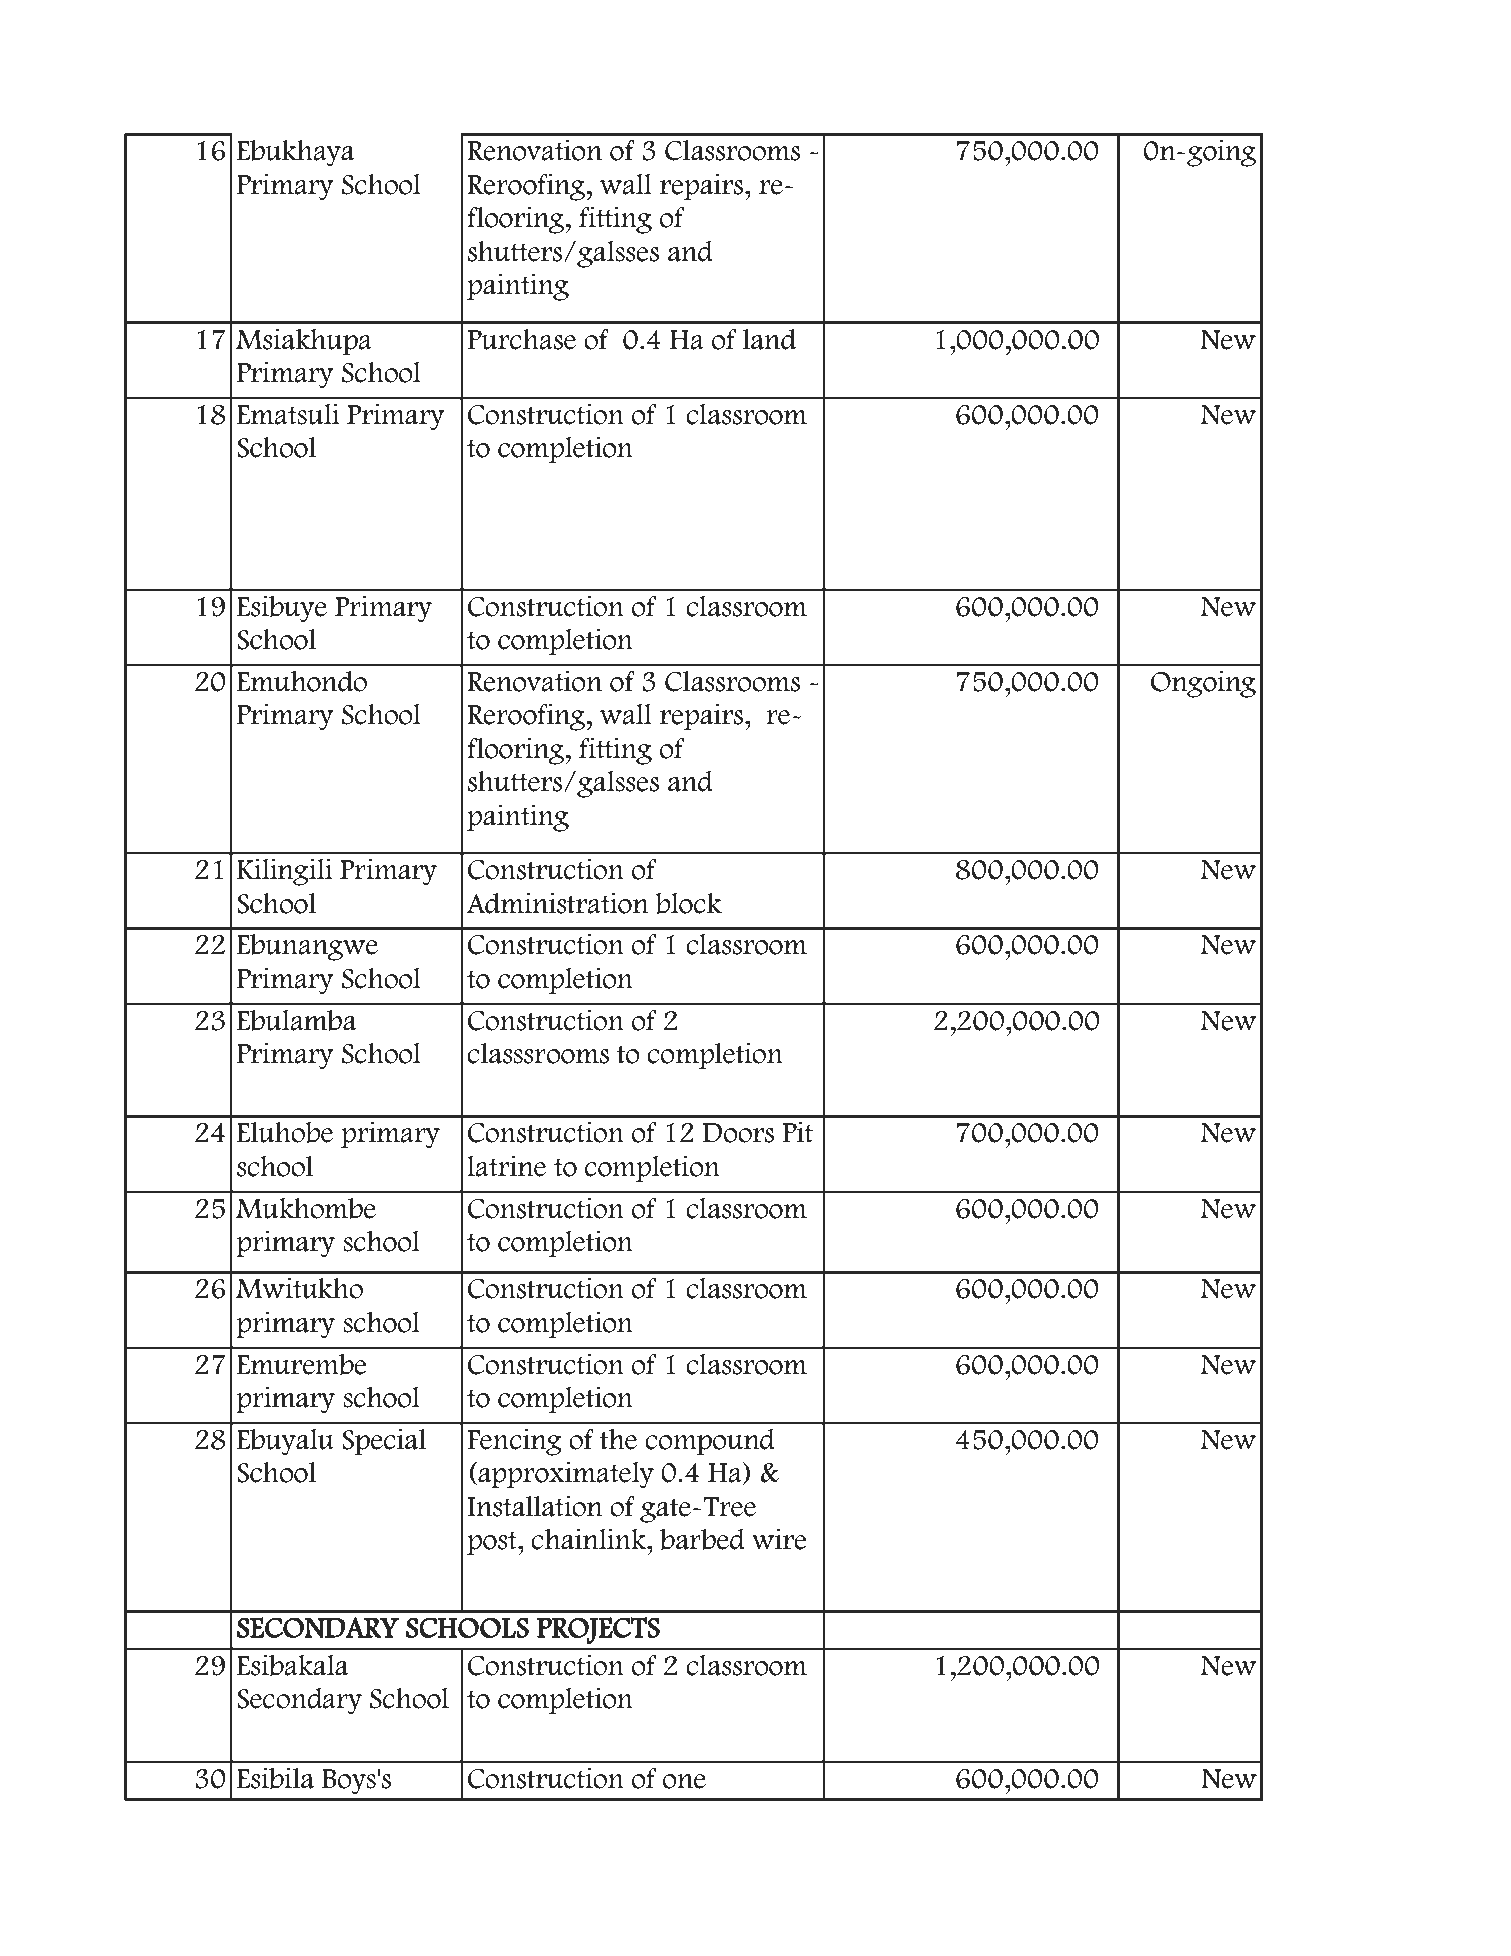 The width and height of the screenshot is (1511, 1956). I want to click on Purchase, so click(521, 339).
